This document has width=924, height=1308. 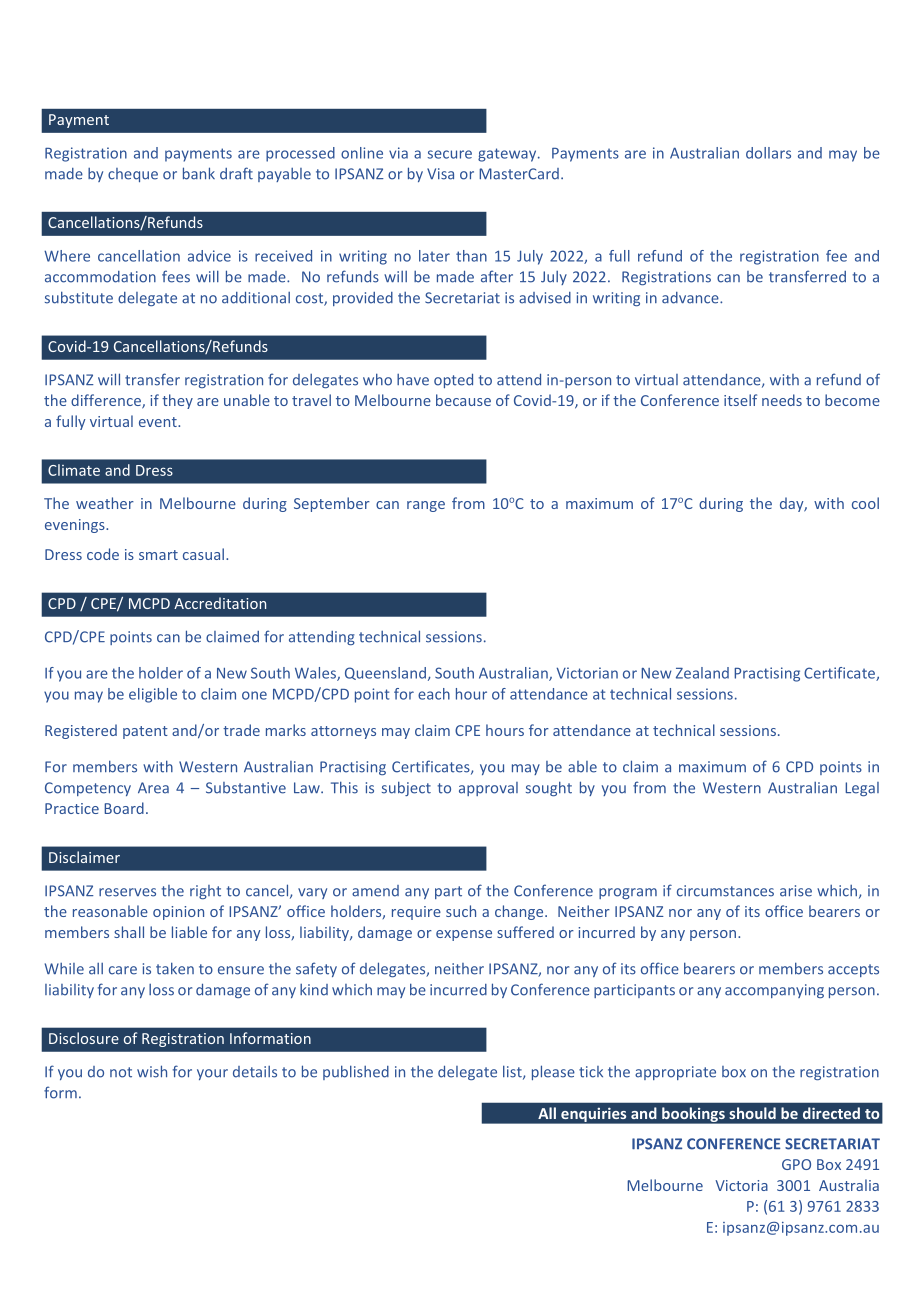 What do you see at coordinates (702, 673) in the document?
I see `Zealand` at bounding box center [702, 673].
